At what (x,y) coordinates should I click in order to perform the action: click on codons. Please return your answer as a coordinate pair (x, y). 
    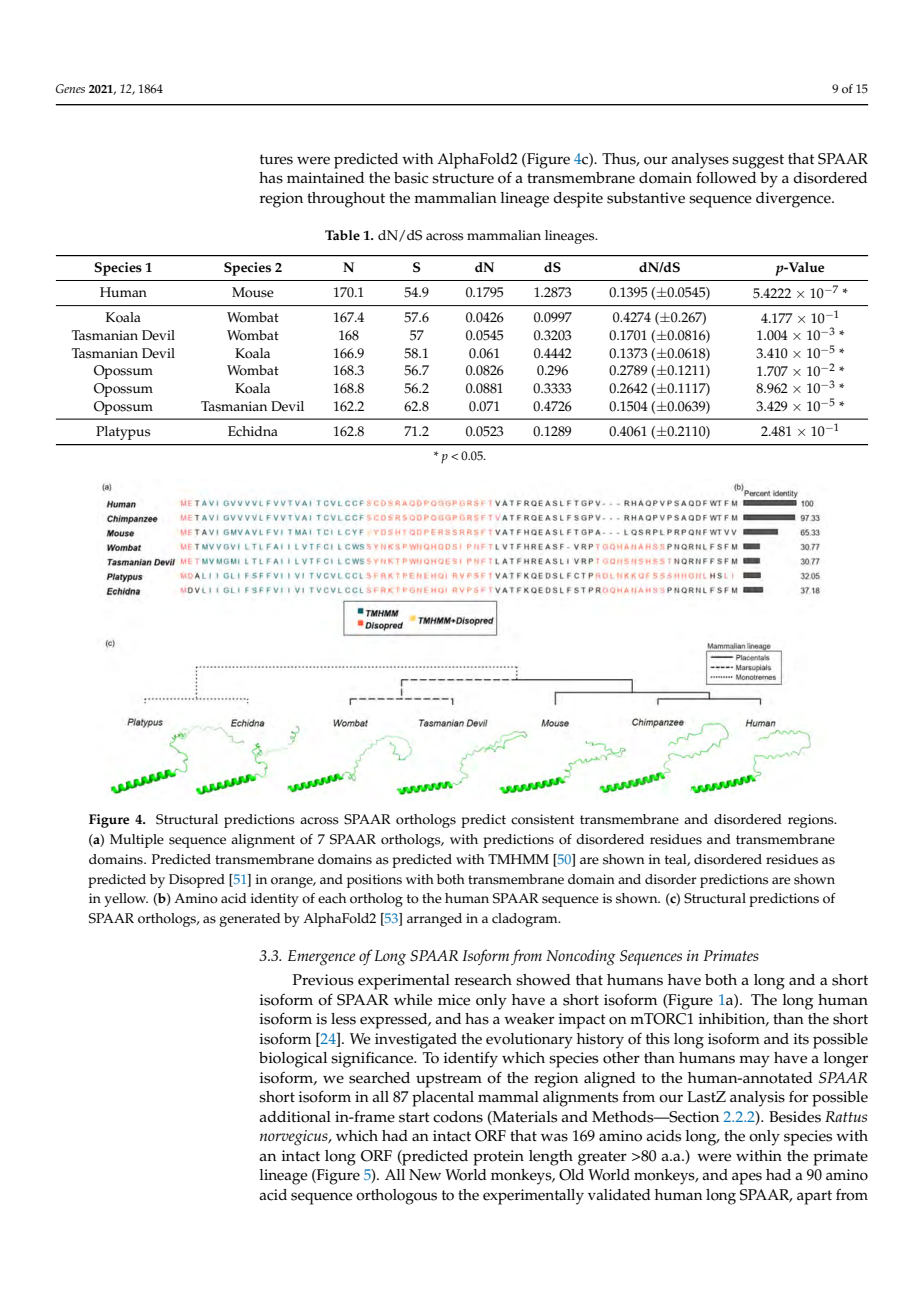
    Looking at the image, I should click on (458, 1117).
